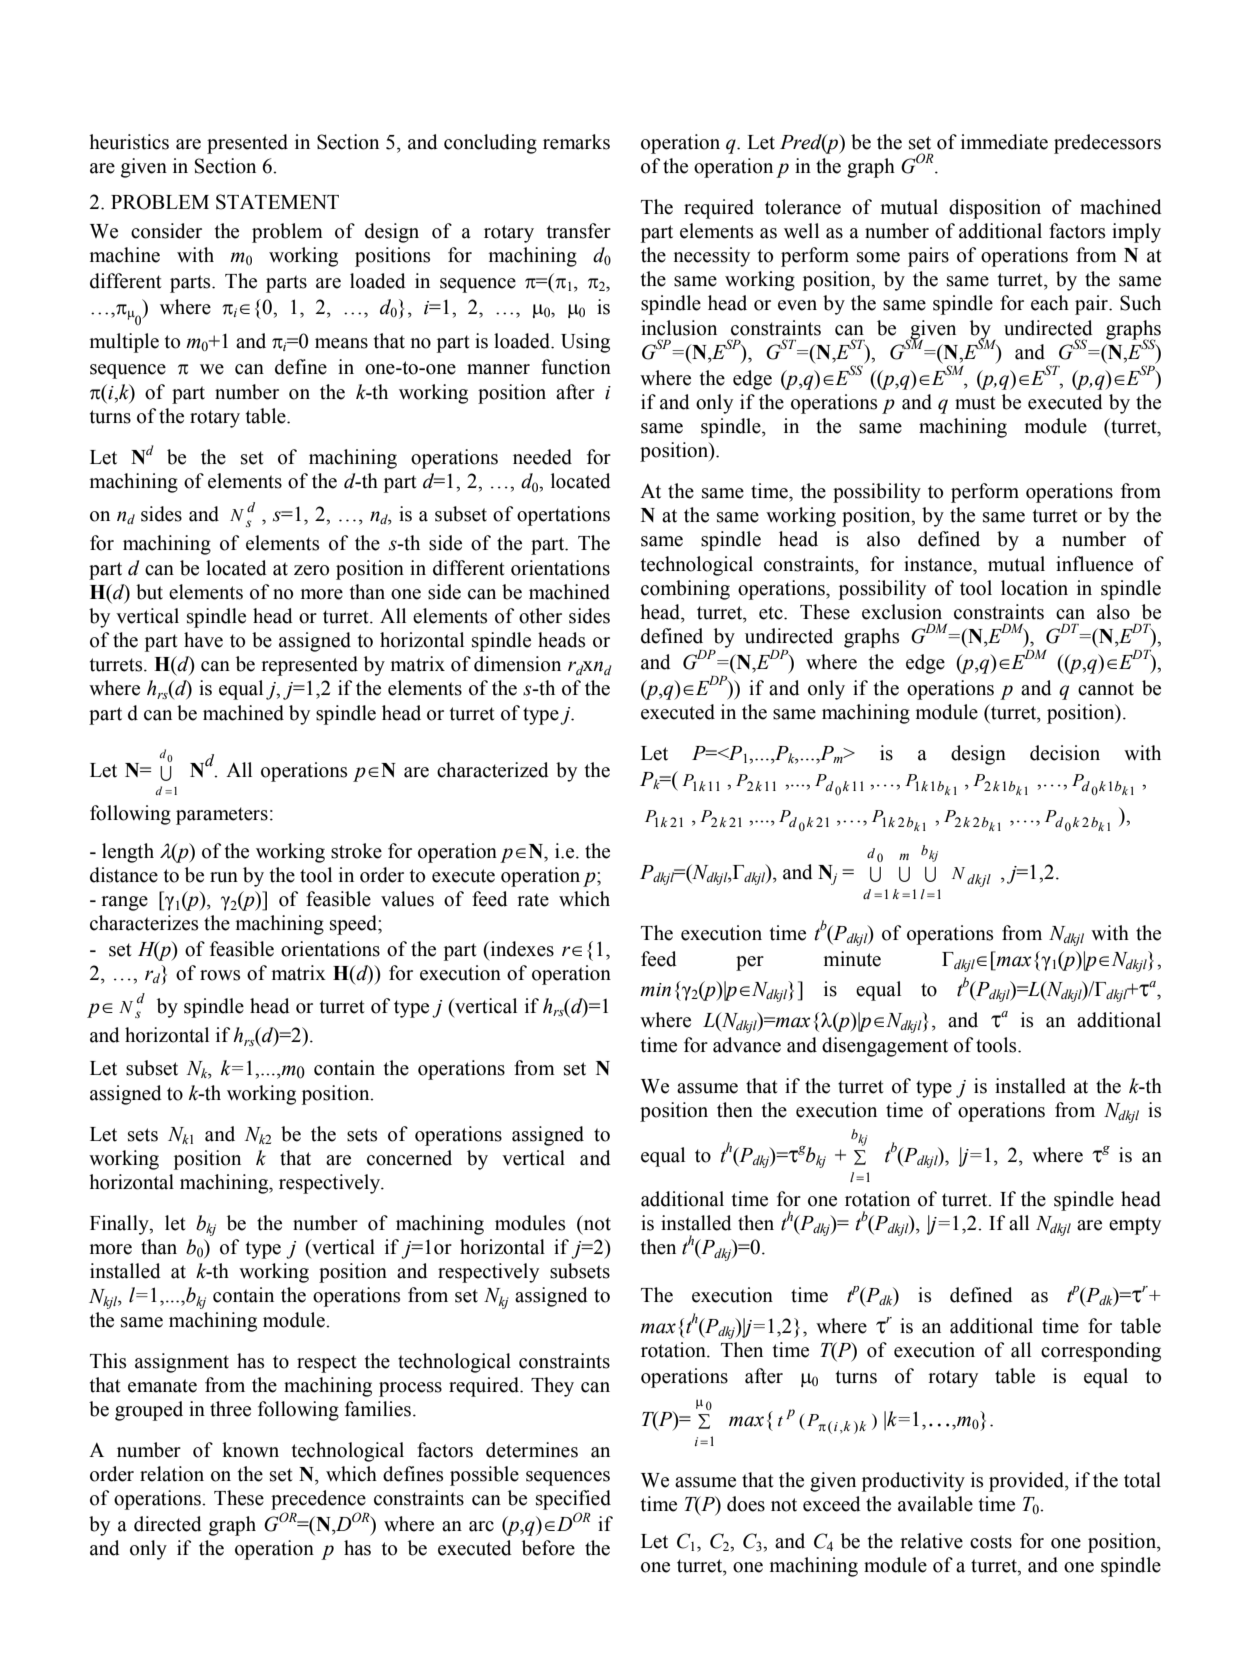 Image resolution: width=1251 pixels, height=1668 pixels. I want to click on relation, so click(172, 1474).
